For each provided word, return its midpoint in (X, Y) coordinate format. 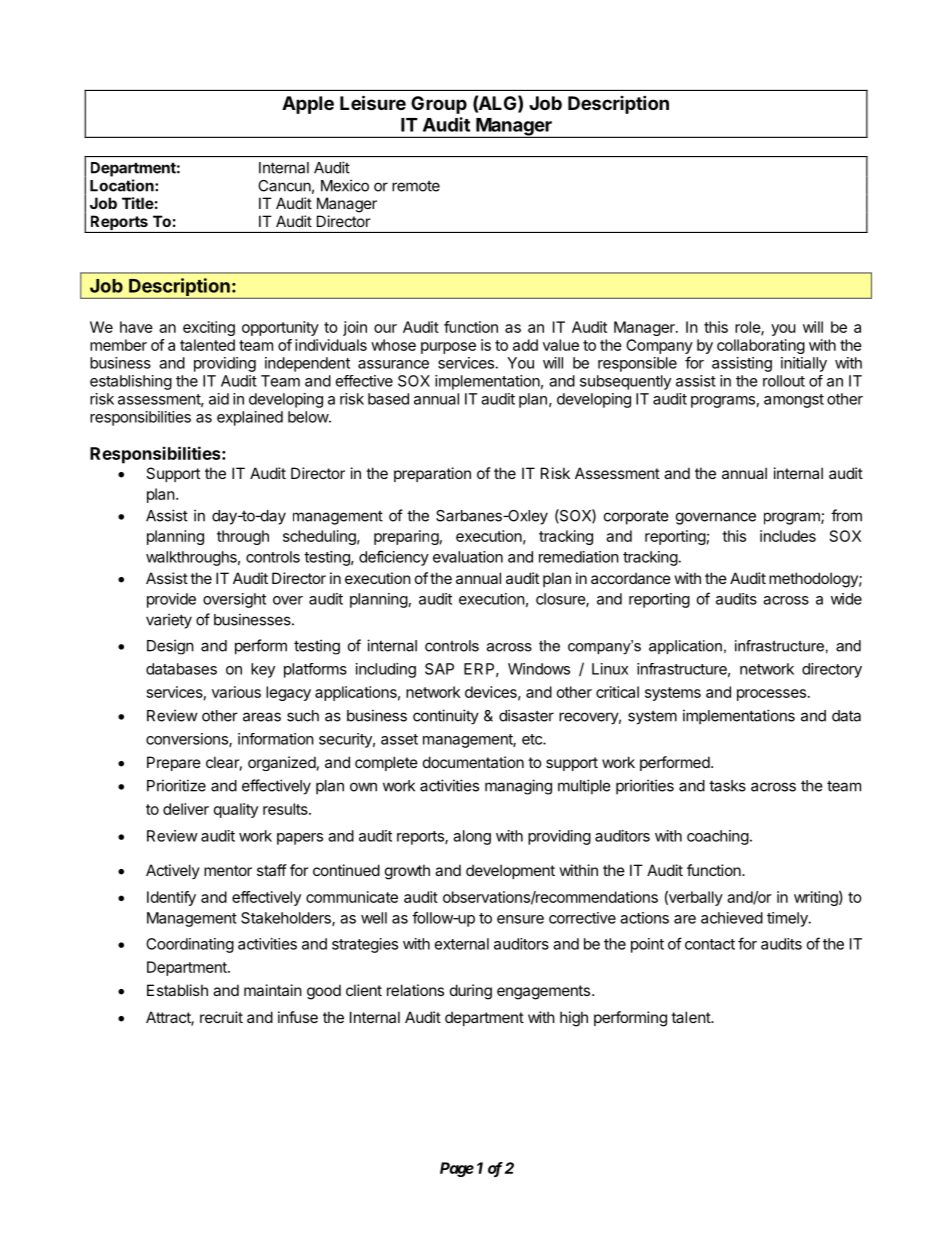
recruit (221, 1017)
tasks (727, 786)
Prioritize (176, 785)
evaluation (468, 557)
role (748, 328)
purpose (448, 348)
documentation (473, 762)
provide (171, 600)
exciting (209, 328)
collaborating (761, 346)
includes (788, 536)
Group (439, 105)
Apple (308, 105)
